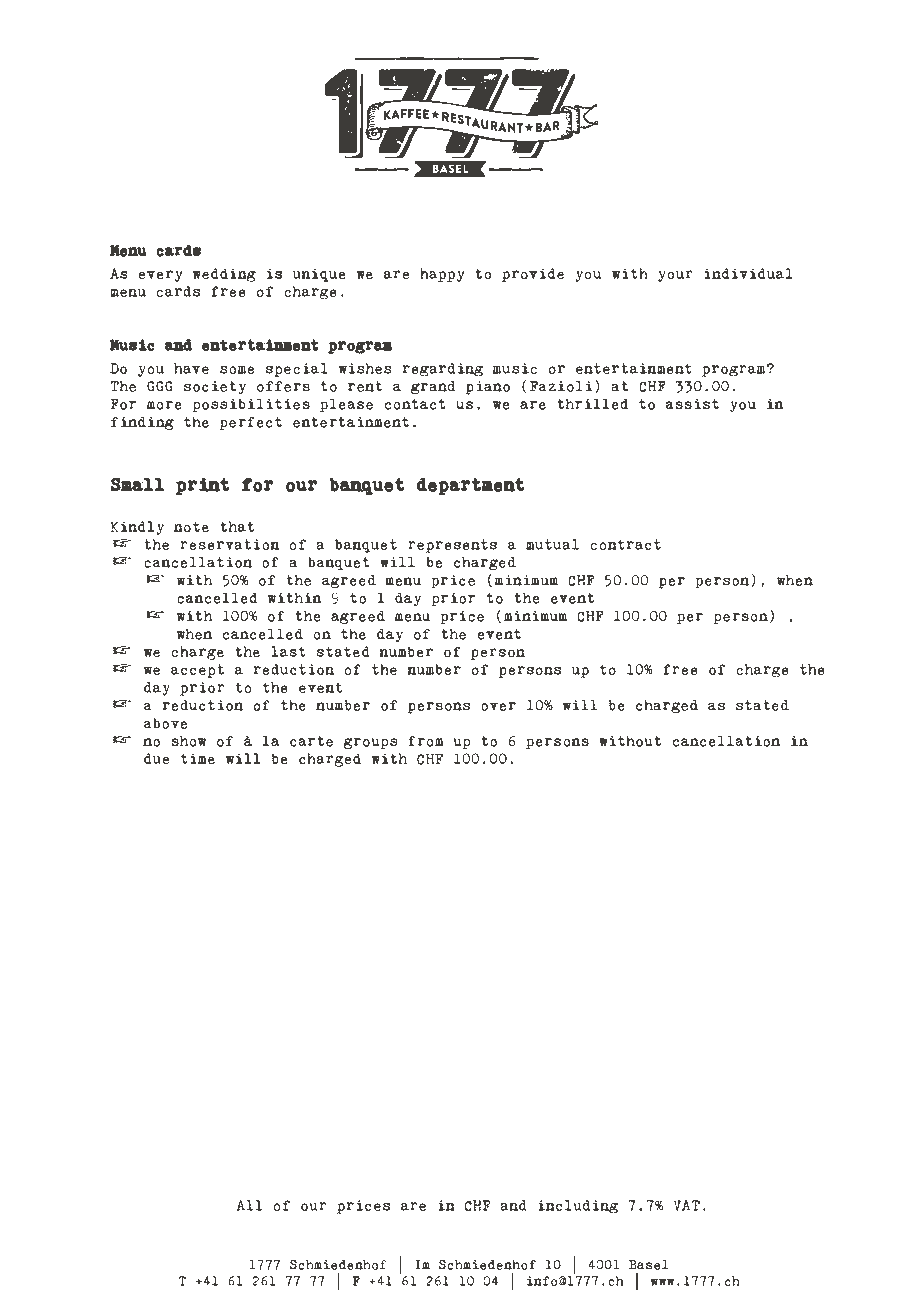 This screenshot has width=924, height=1308. What do you see at coordinates (498, 706) in the screenshot?
I see `over` at bounding box center [498, 706].
